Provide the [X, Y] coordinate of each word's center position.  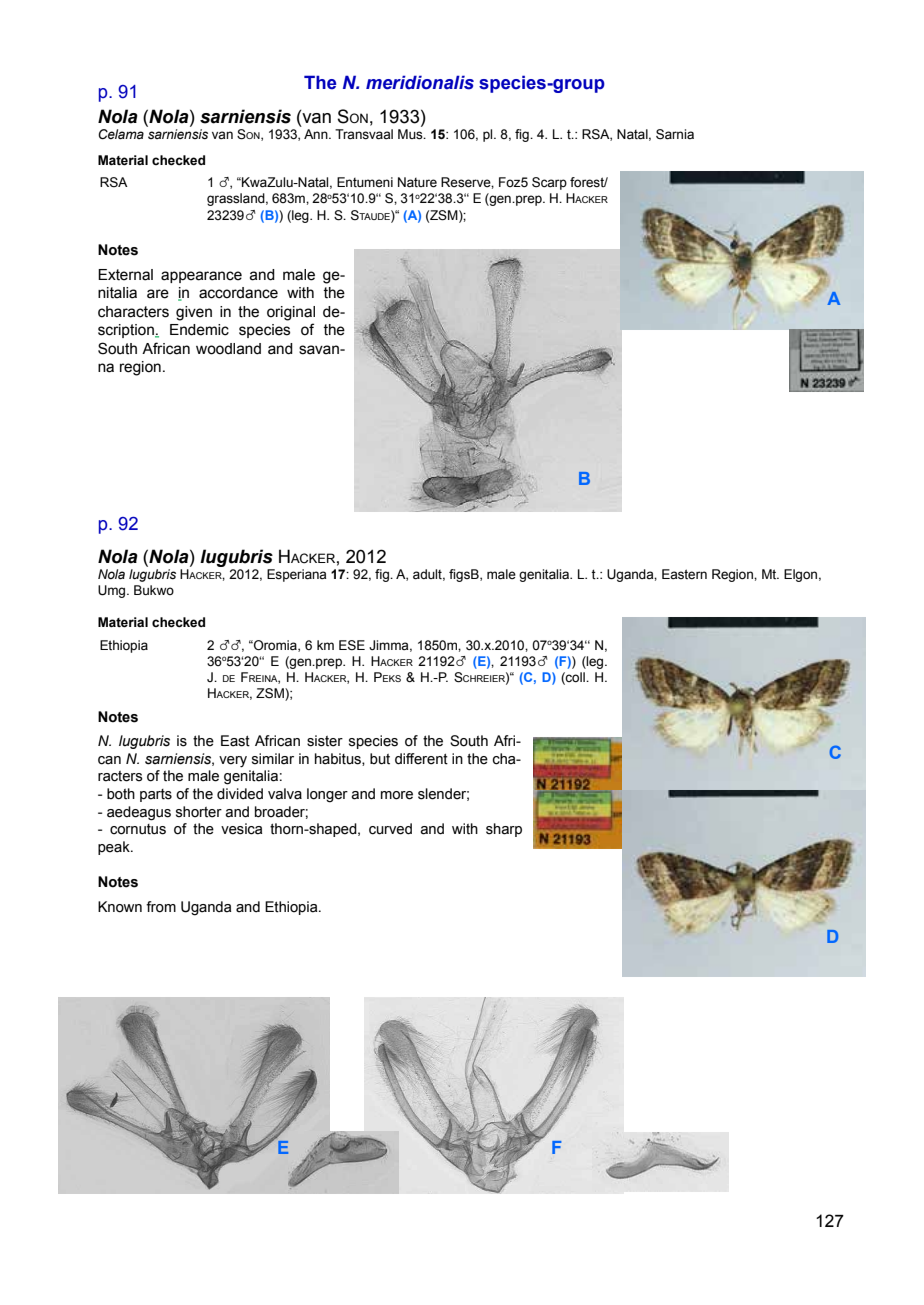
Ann [317, 134]
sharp [504, 830]
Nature [417, 182]
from [161, 907]
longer [327, 795]
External [125, 275]
